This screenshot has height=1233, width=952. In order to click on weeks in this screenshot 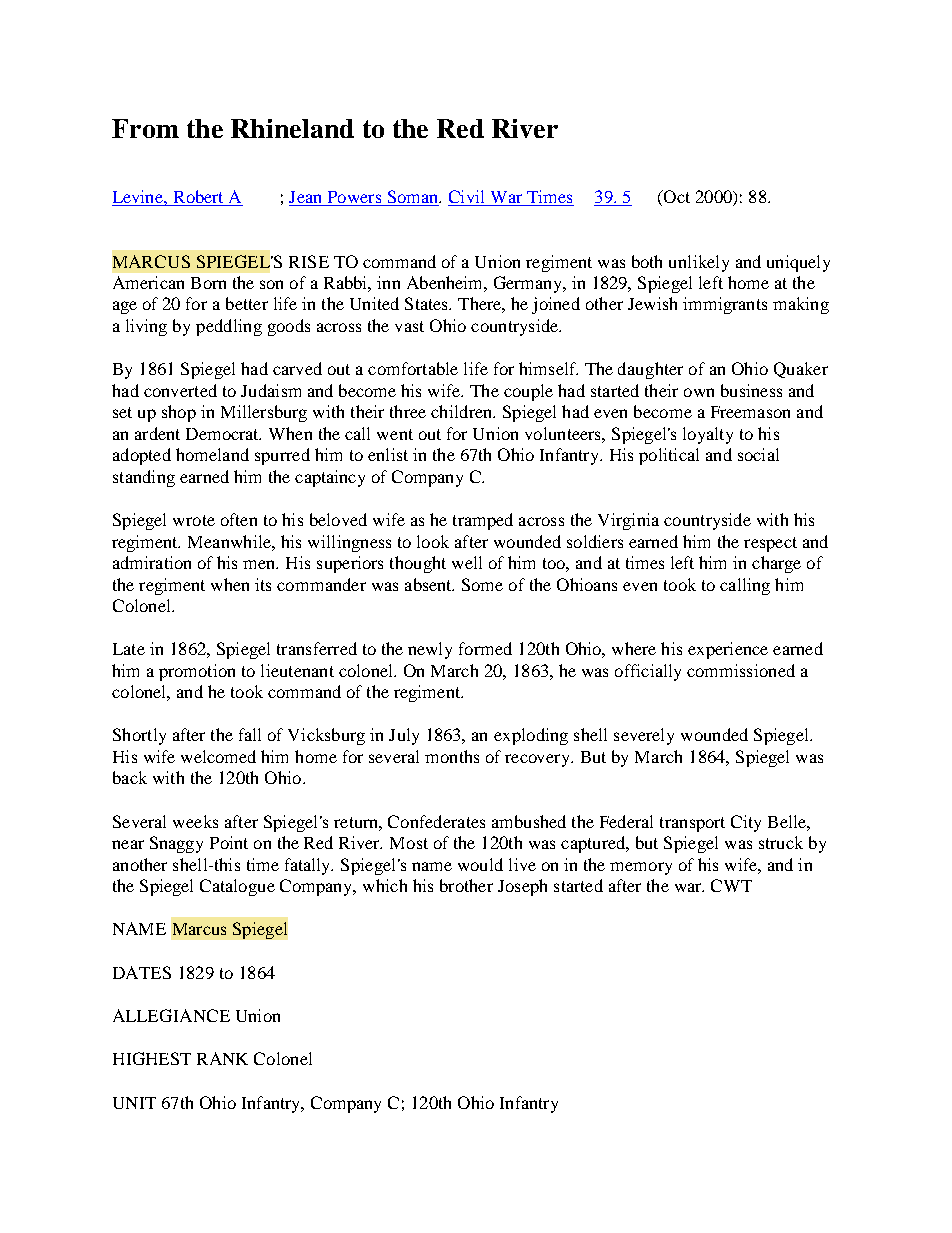, I will do `click(195, 821)`.
